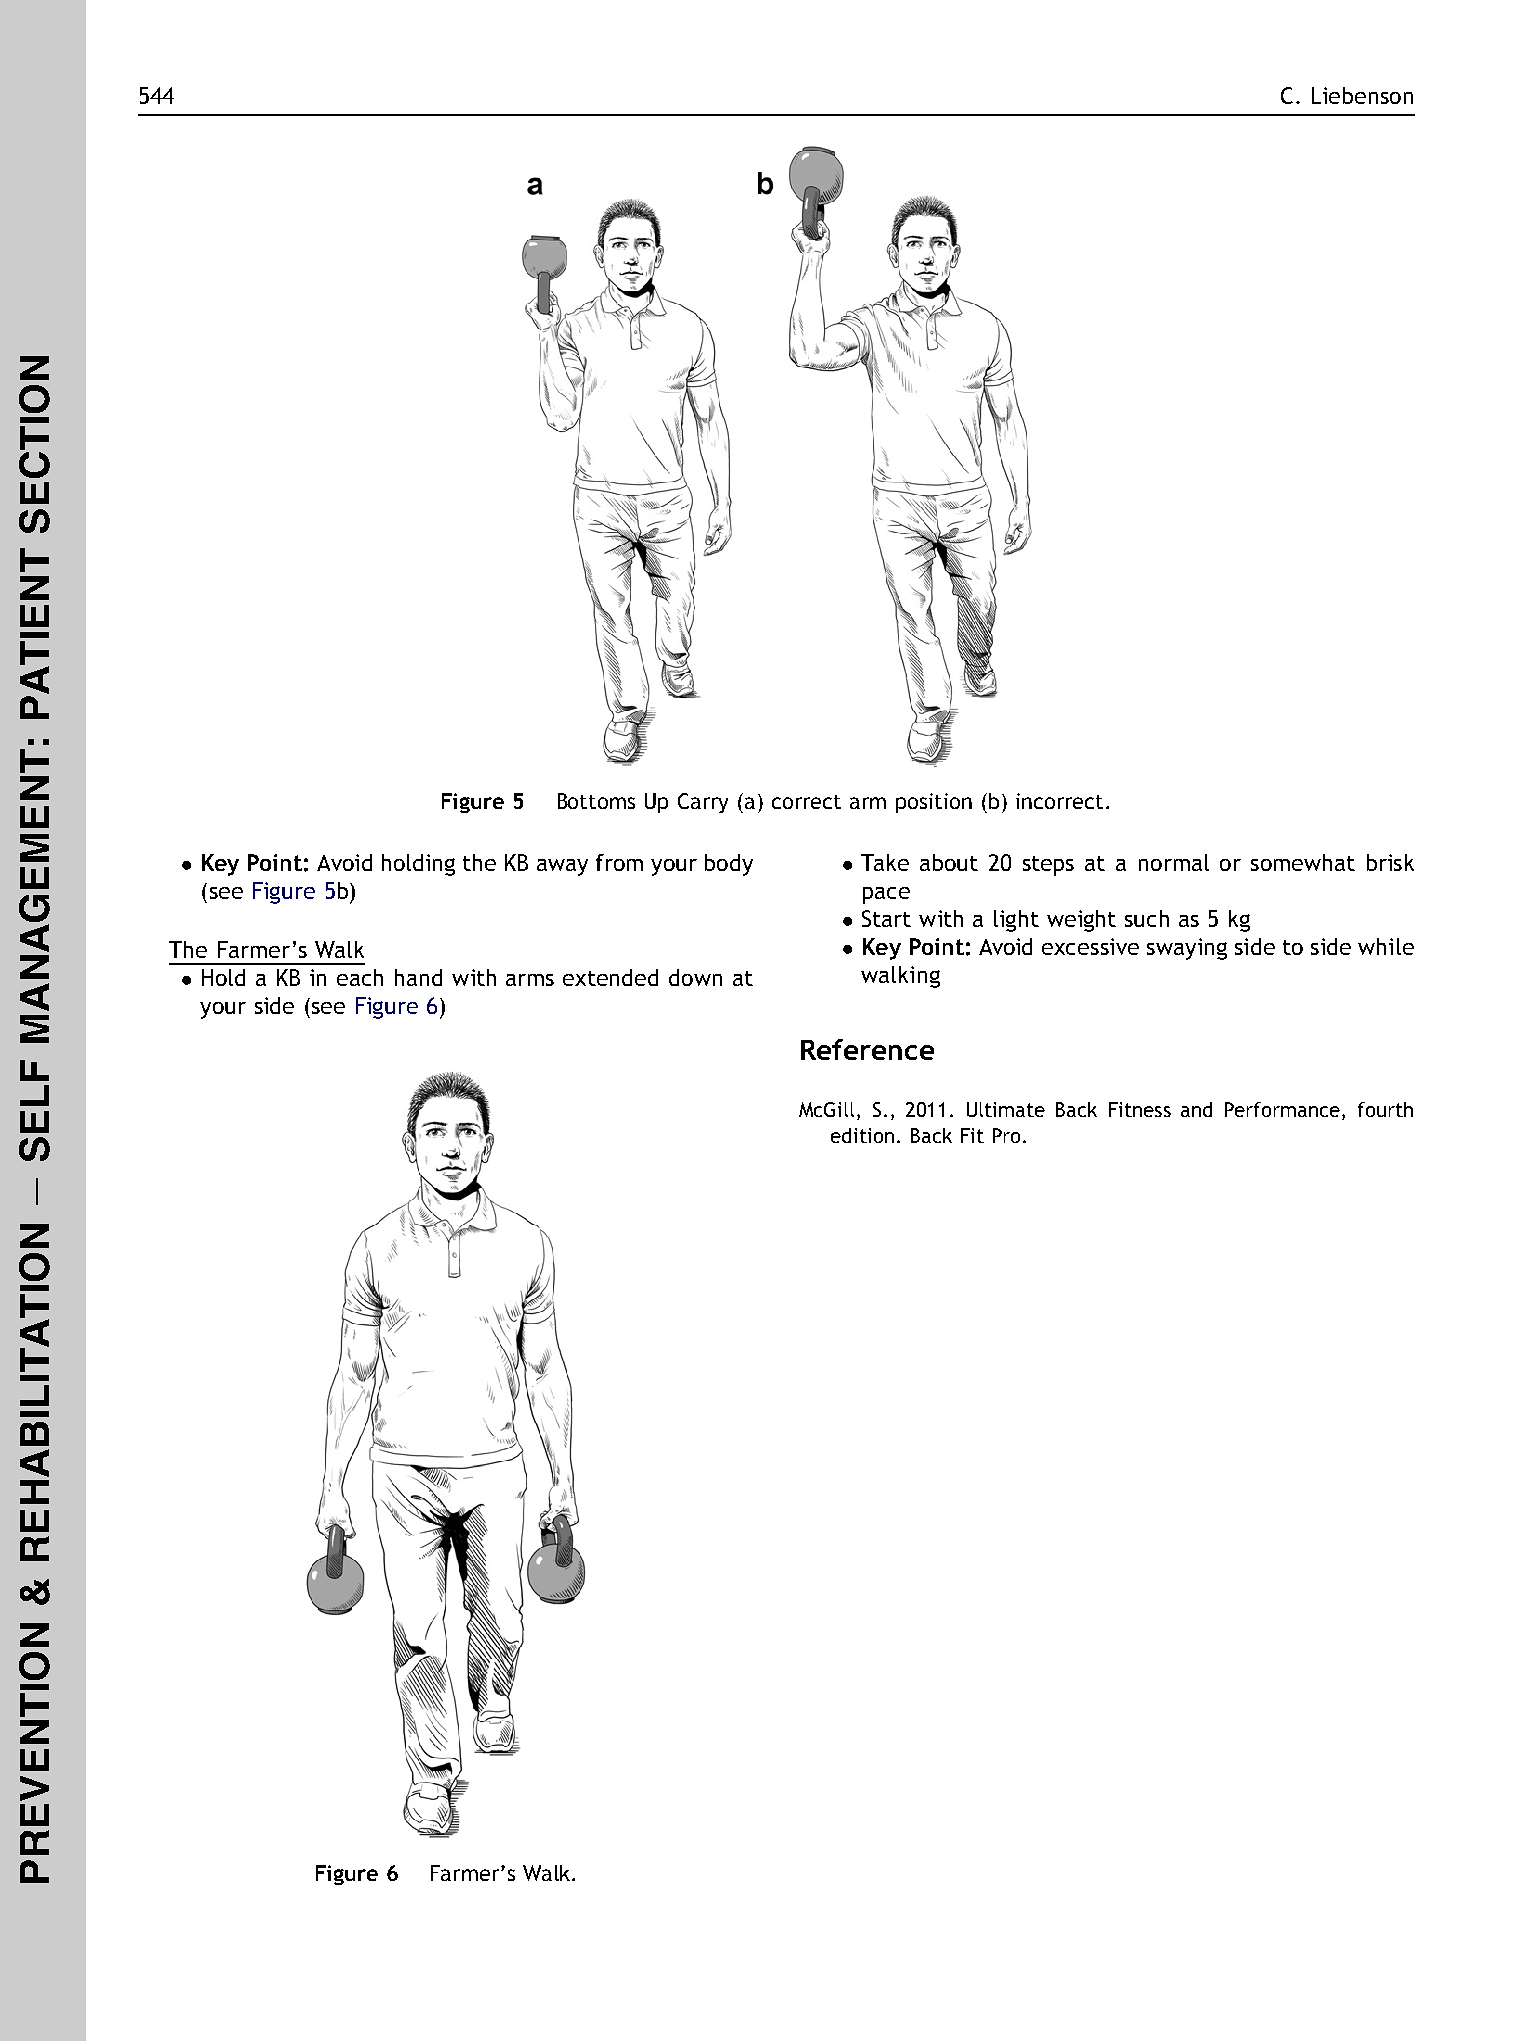 The height and width of the image is (2041, 1531). What do you see at coordinates (1006, 1135) in the image?
I see `Pro` at bounding box center [1006, 1135].
